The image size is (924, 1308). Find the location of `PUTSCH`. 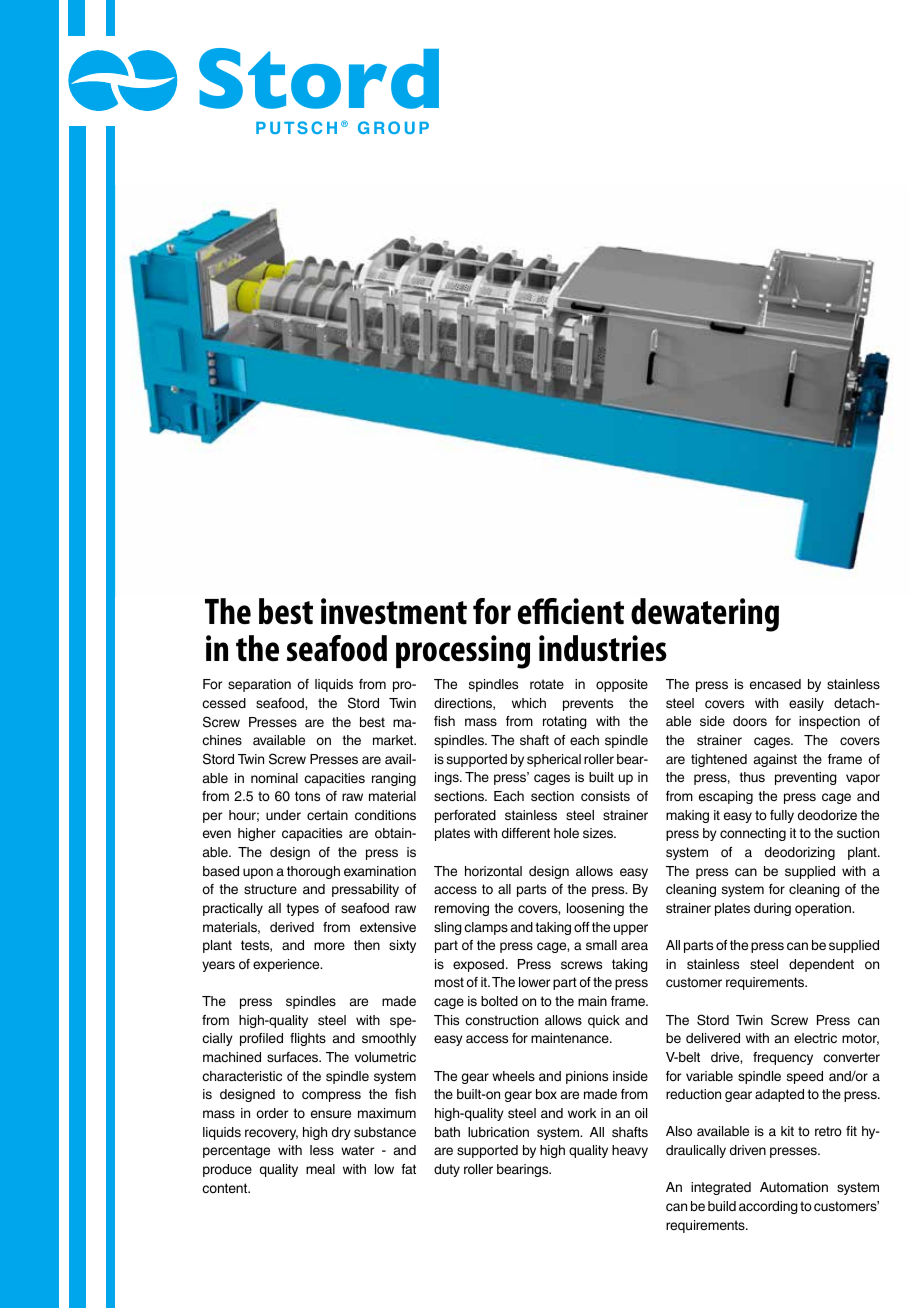

PUTSCH is located at coordinates (296, 127).
